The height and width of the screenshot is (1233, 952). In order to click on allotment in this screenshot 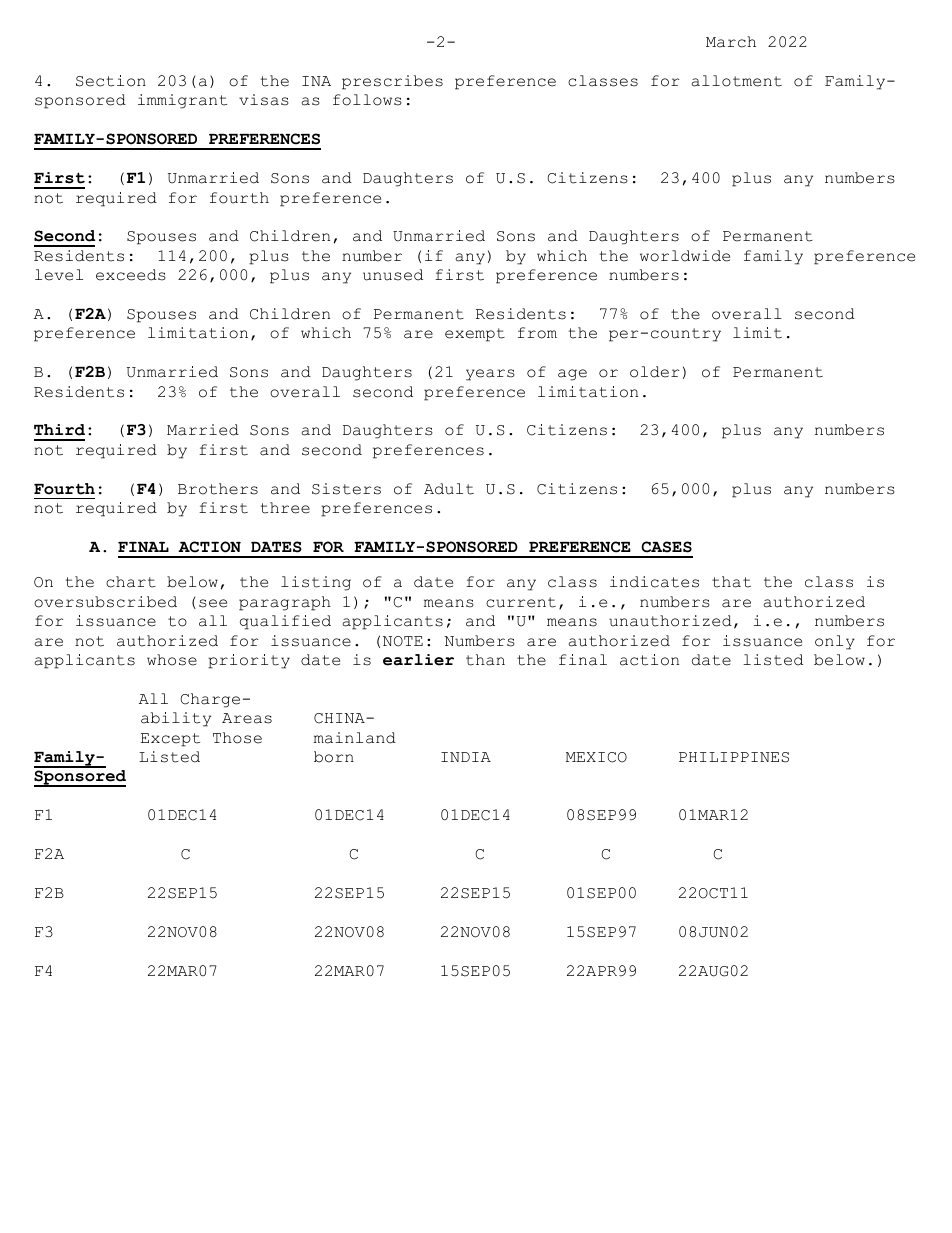, I will do `click(737, 81)`.
